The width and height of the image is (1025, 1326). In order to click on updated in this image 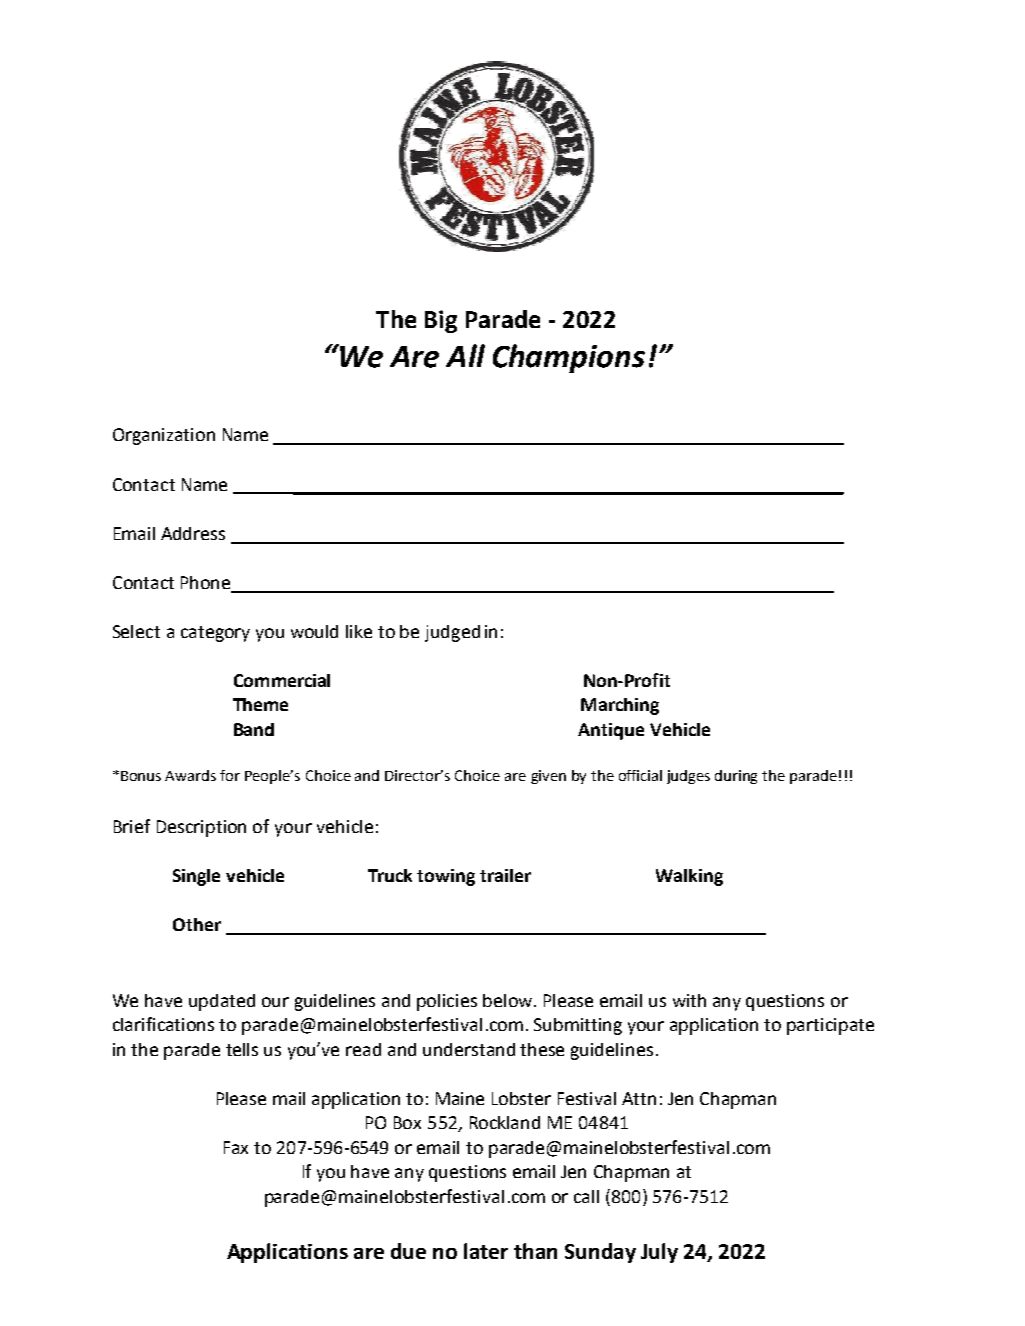, I will do `click(222, 1002)`.
